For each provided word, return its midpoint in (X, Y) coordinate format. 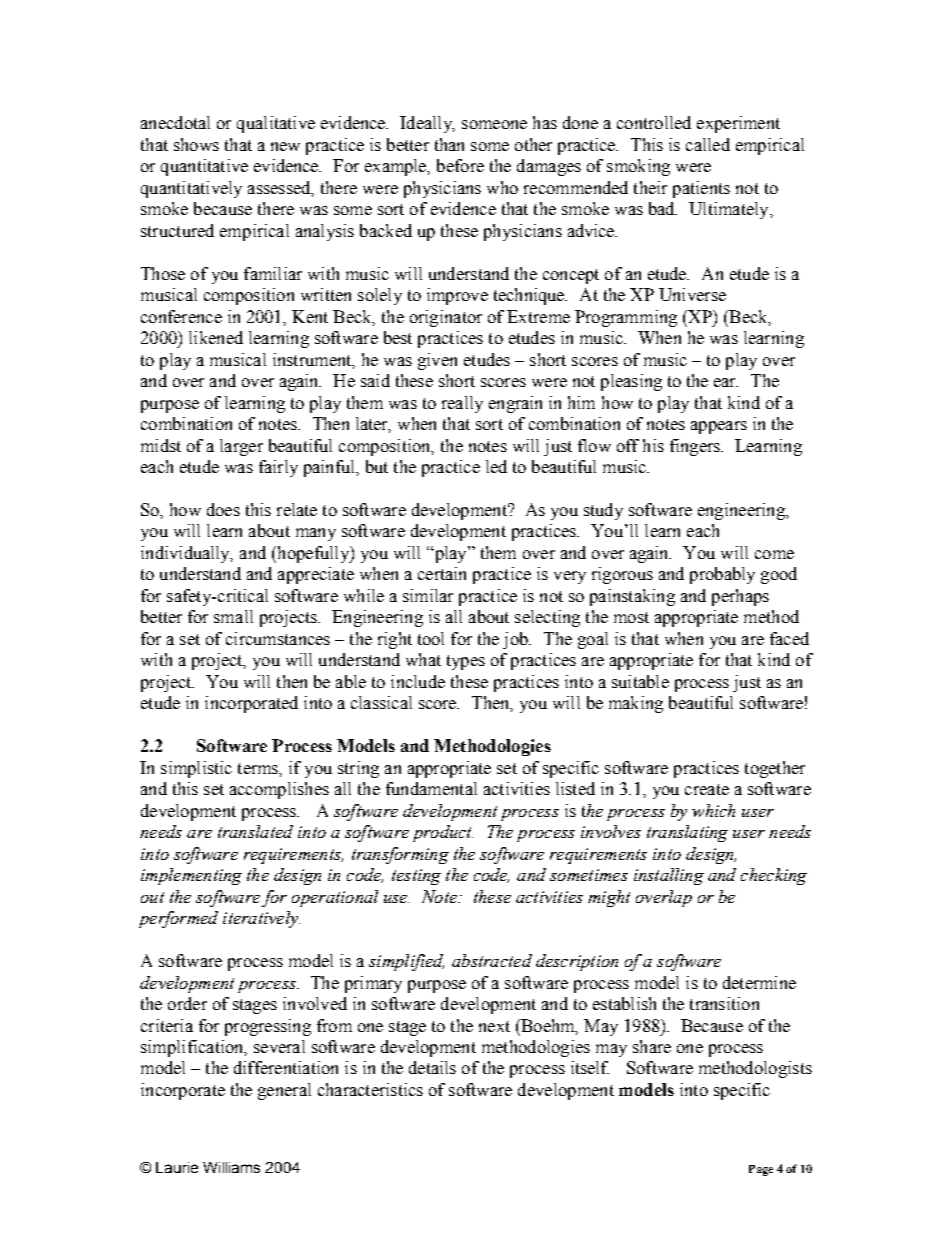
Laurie (177, 1167)
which (713, 810)
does (223, 509)
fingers (696, 447)
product (443, 833)
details (432, 1067)
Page (761, 1170)
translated (255, 831)
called (708, 144)
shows (196, 144)
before (460, 165)
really (462, 404)
